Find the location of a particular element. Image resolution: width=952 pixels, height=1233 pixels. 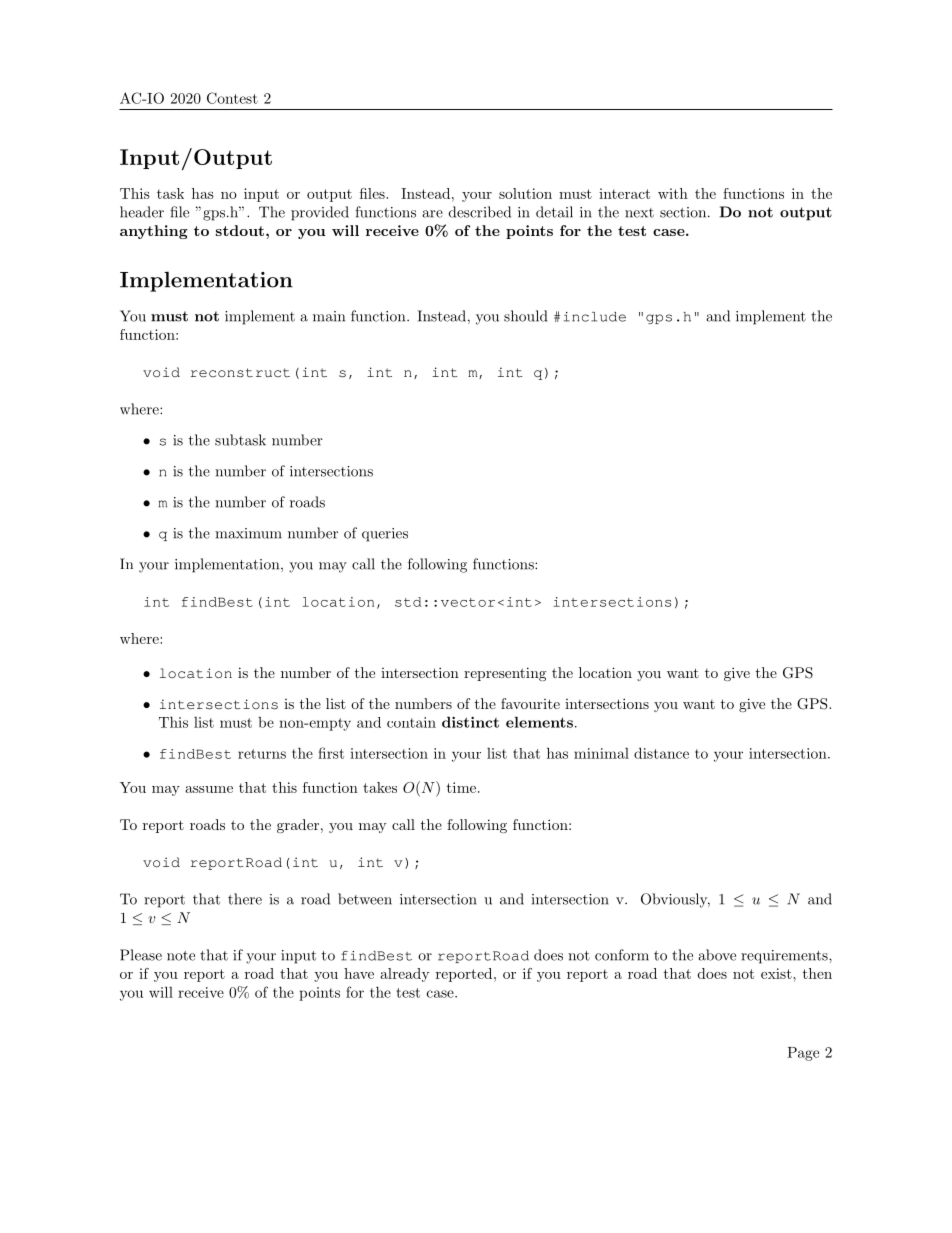

maximum is located at coordinates (248, 533).
